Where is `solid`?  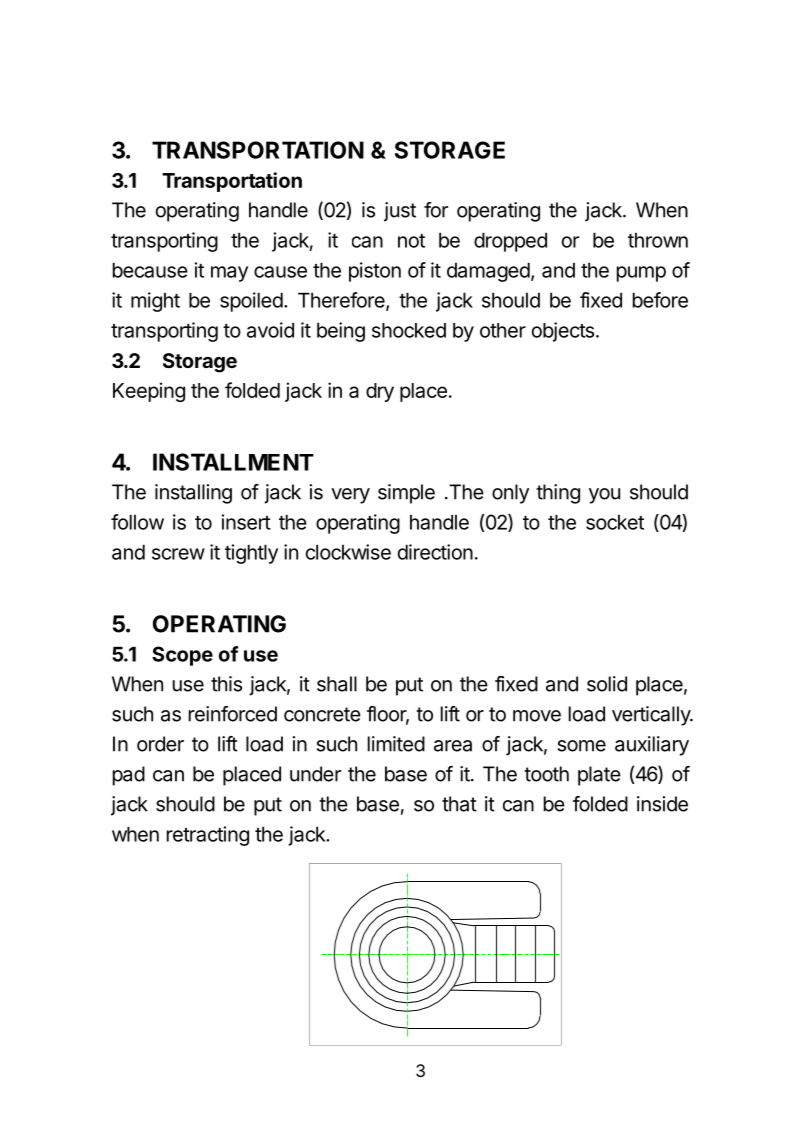 solid is located at coordinates (607, 684).
